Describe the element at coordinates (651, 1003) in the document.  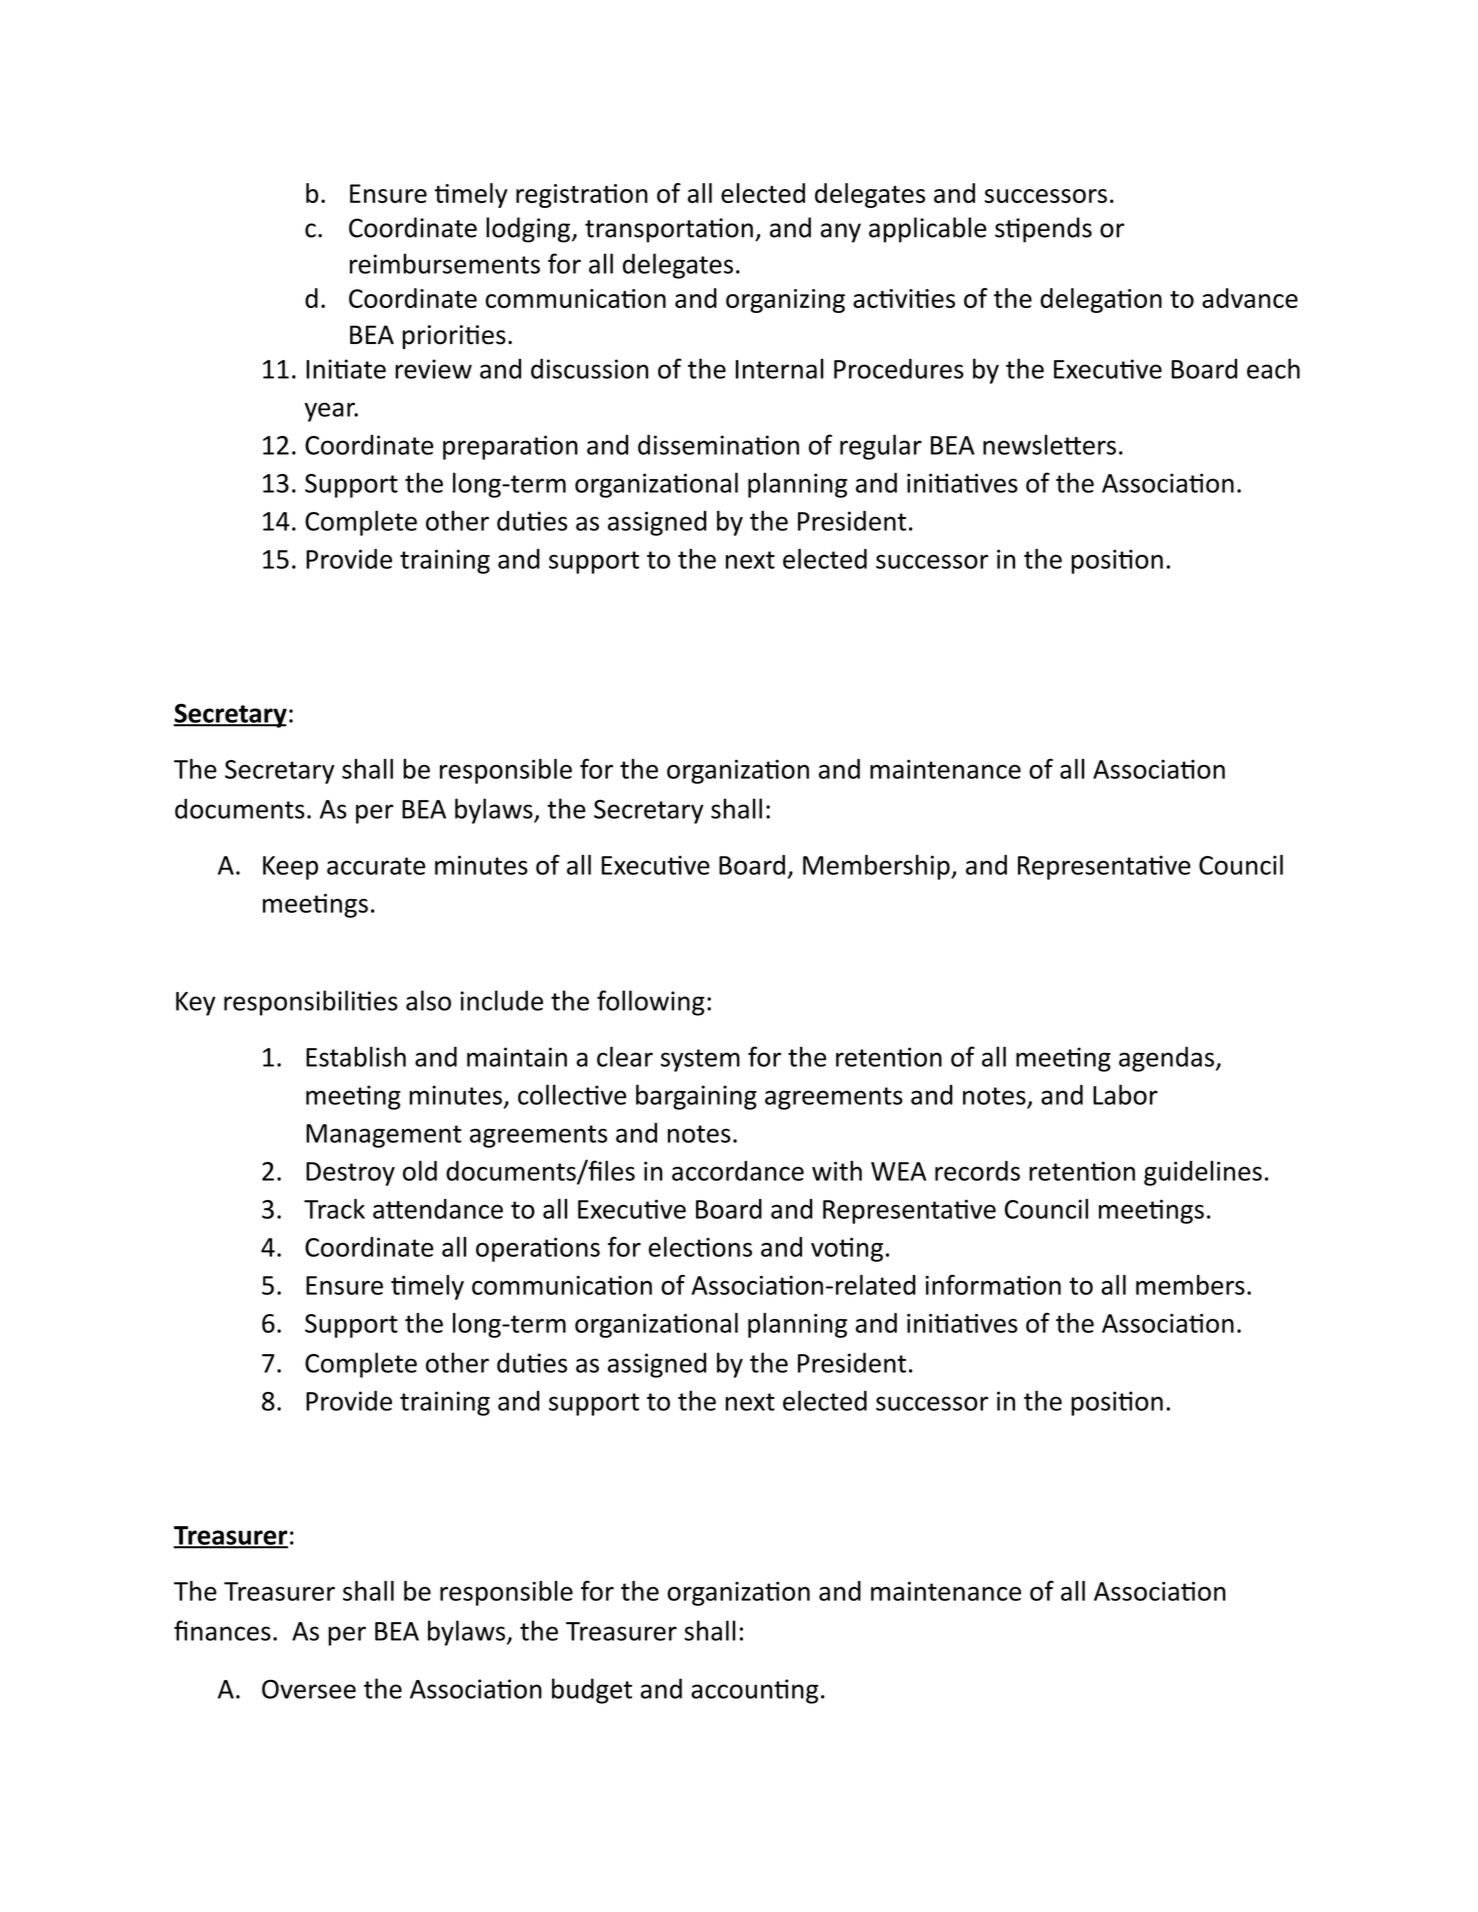
I see `following` at that location.
